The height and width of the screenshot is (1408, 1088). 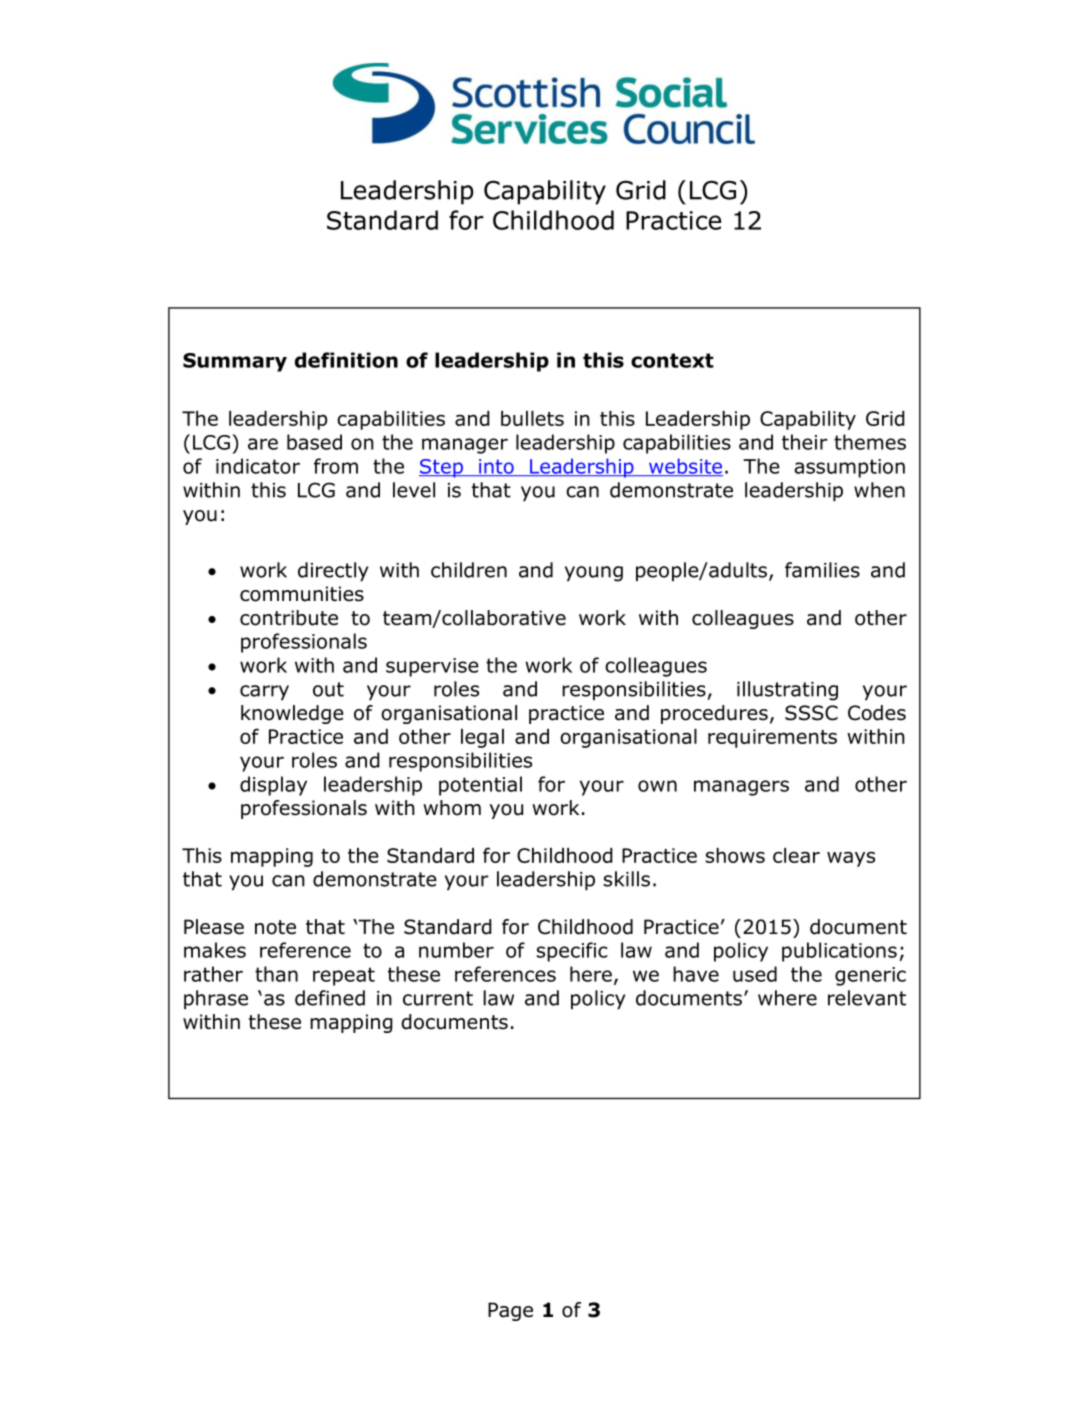 I want to click on definition, so click(x=346, y=360).
